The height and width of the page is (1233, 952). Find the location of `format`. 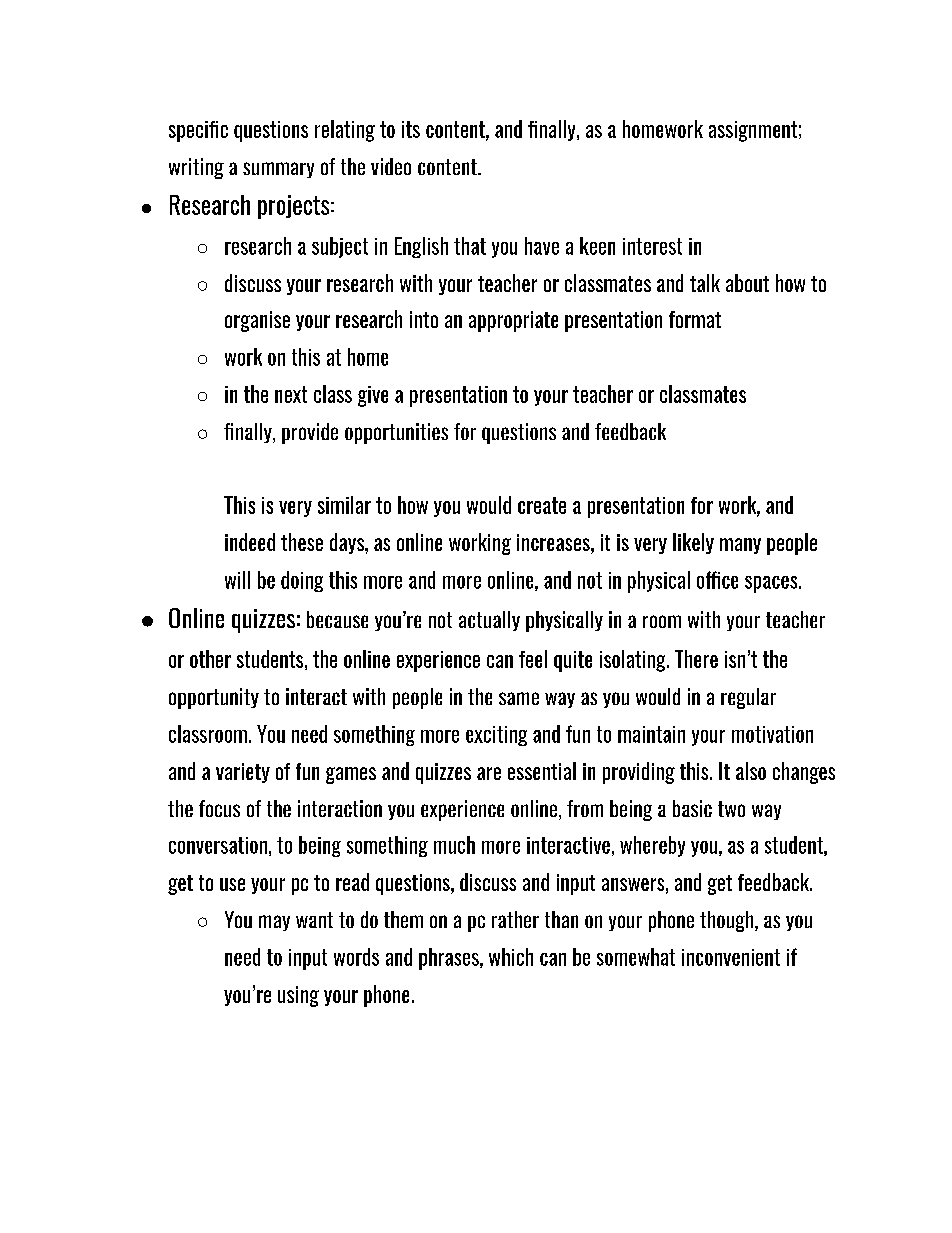

format is located at coordinates (695, 319).
